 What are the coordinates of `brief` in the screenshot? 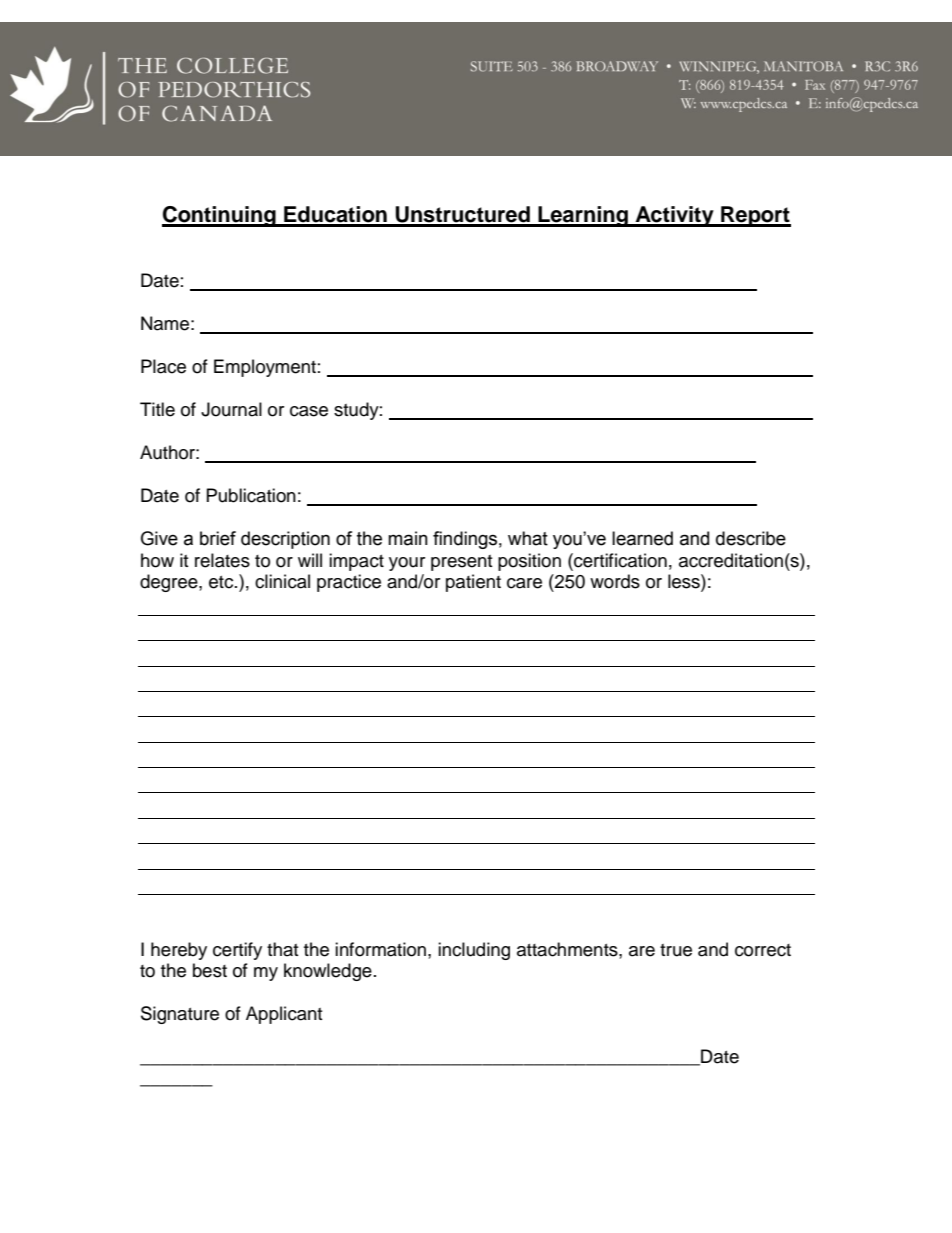 It's located at (218, 538).
